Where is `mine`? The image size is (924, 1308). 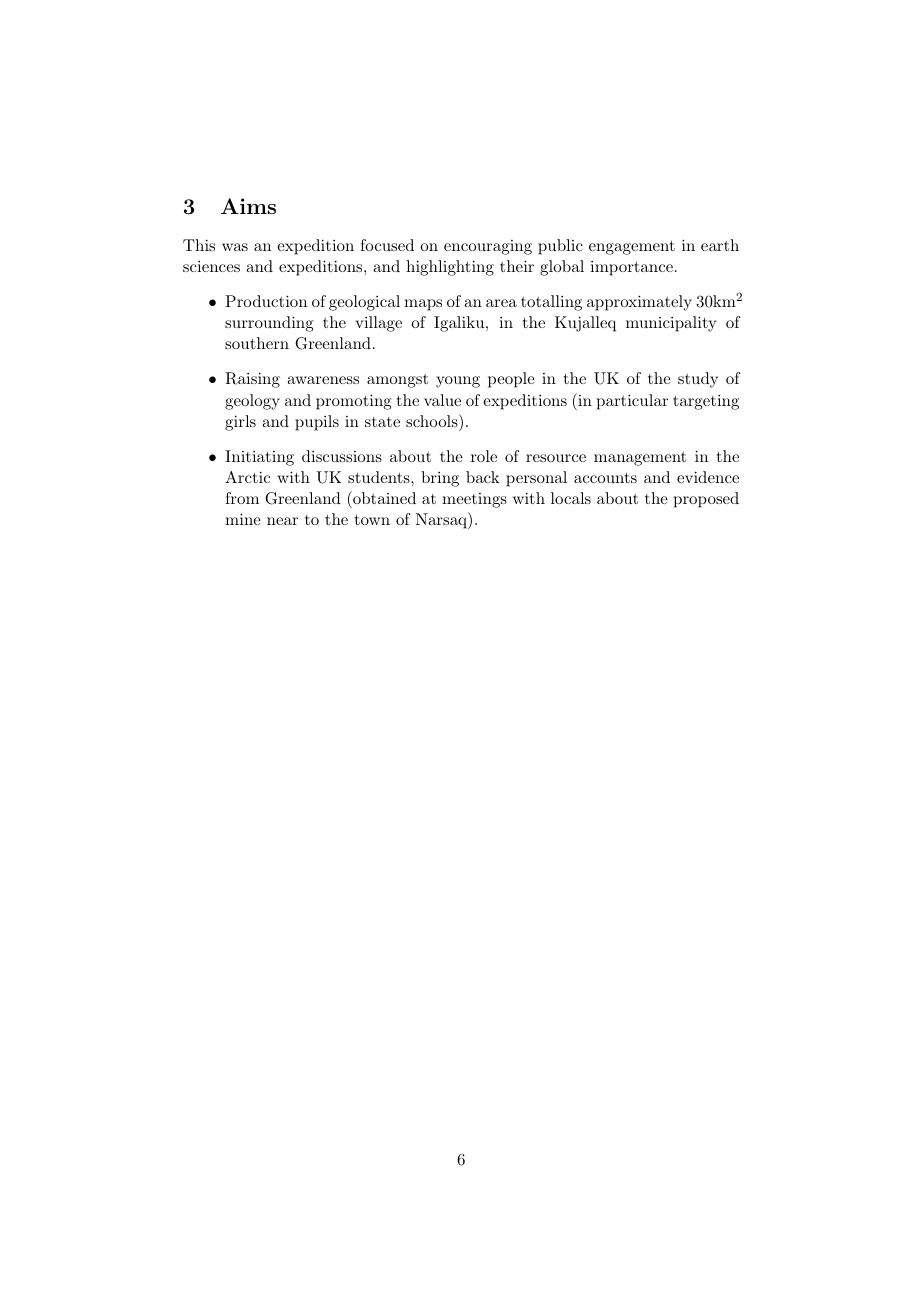
mine is located at coordinates (243, 519).
